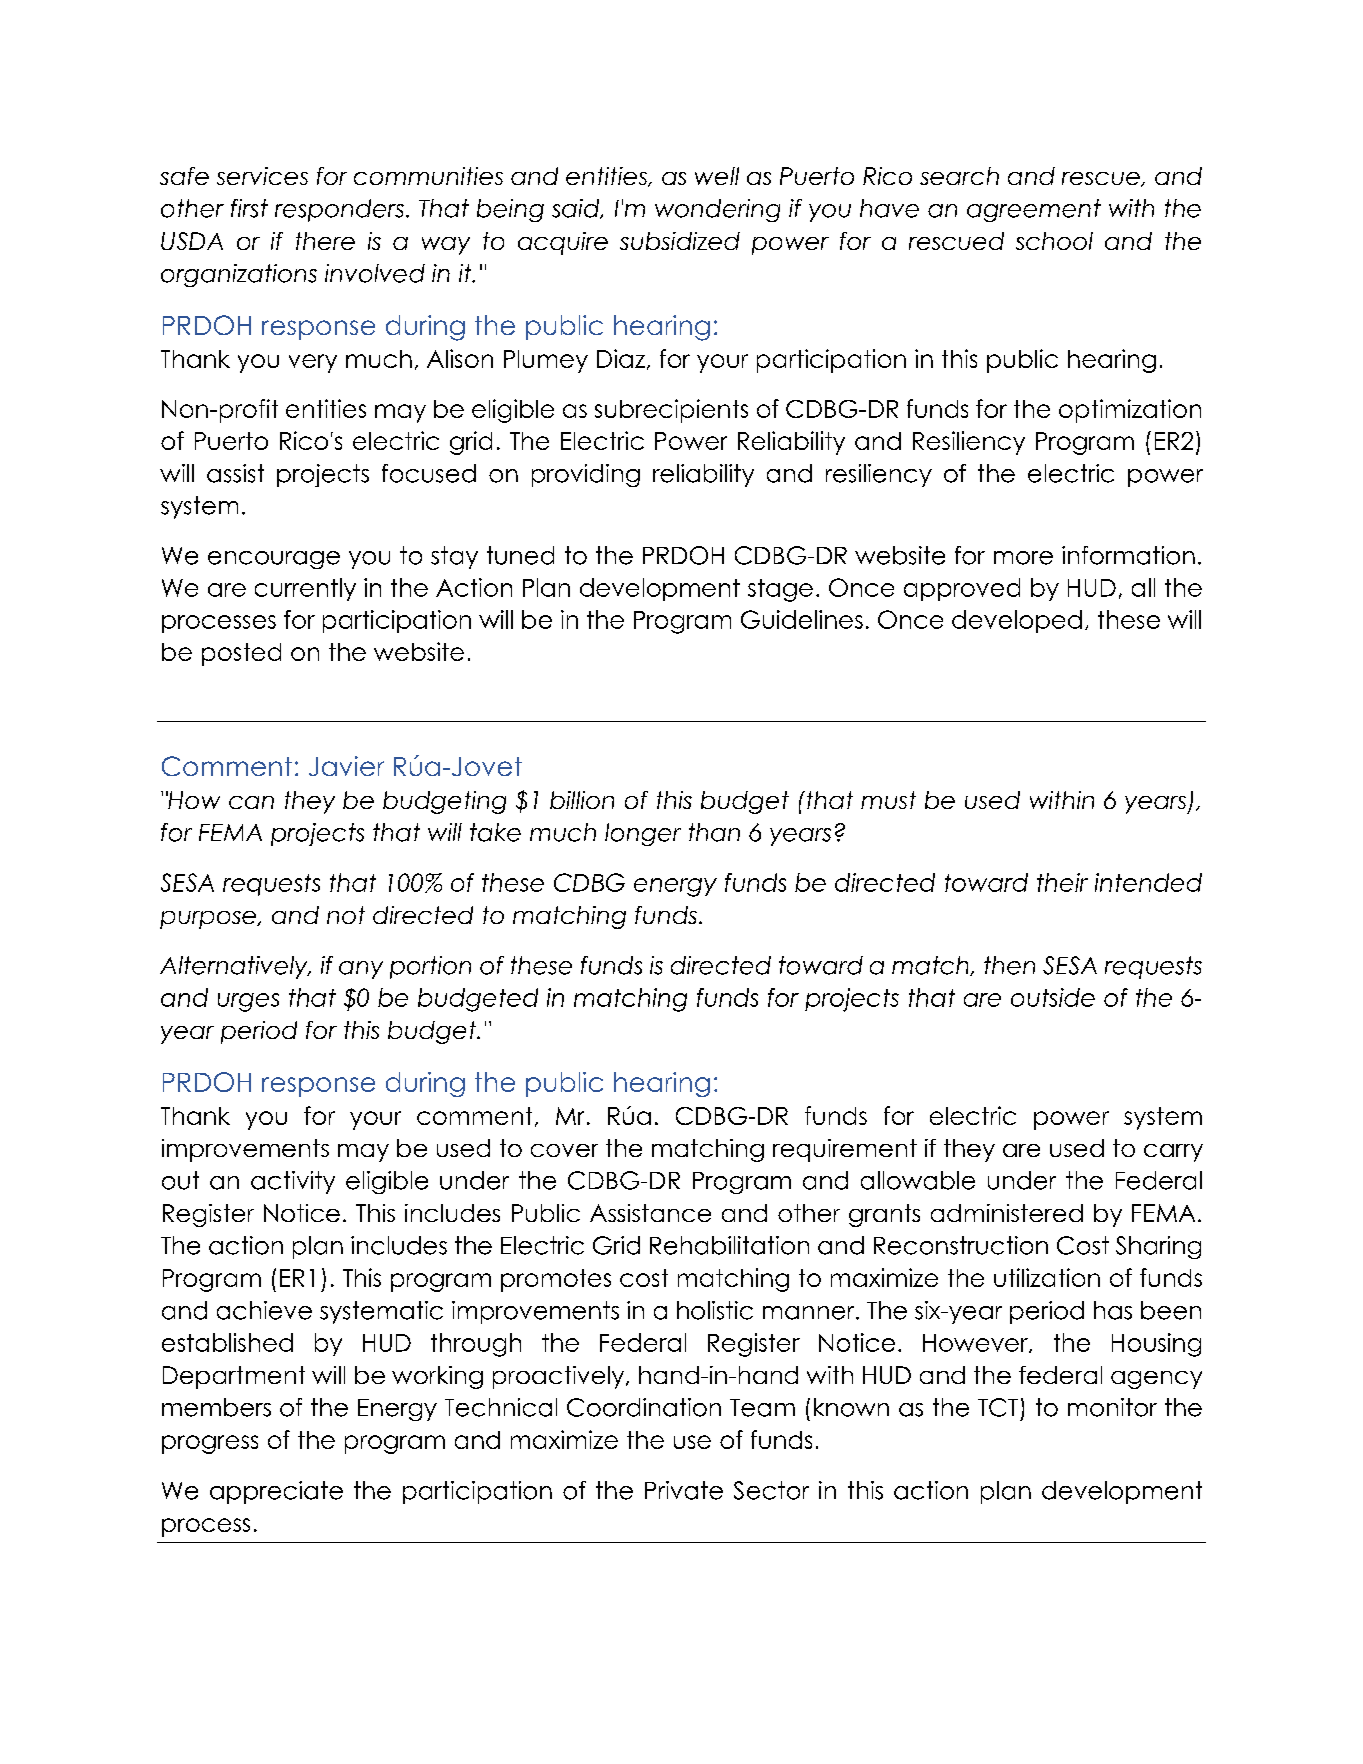 Image resolution: width=1363 pixels, height=1764 pixels. What do you see at coordinates (339, 210) in the screenshot?
I see `responders` at bounding box center [339, 210].
